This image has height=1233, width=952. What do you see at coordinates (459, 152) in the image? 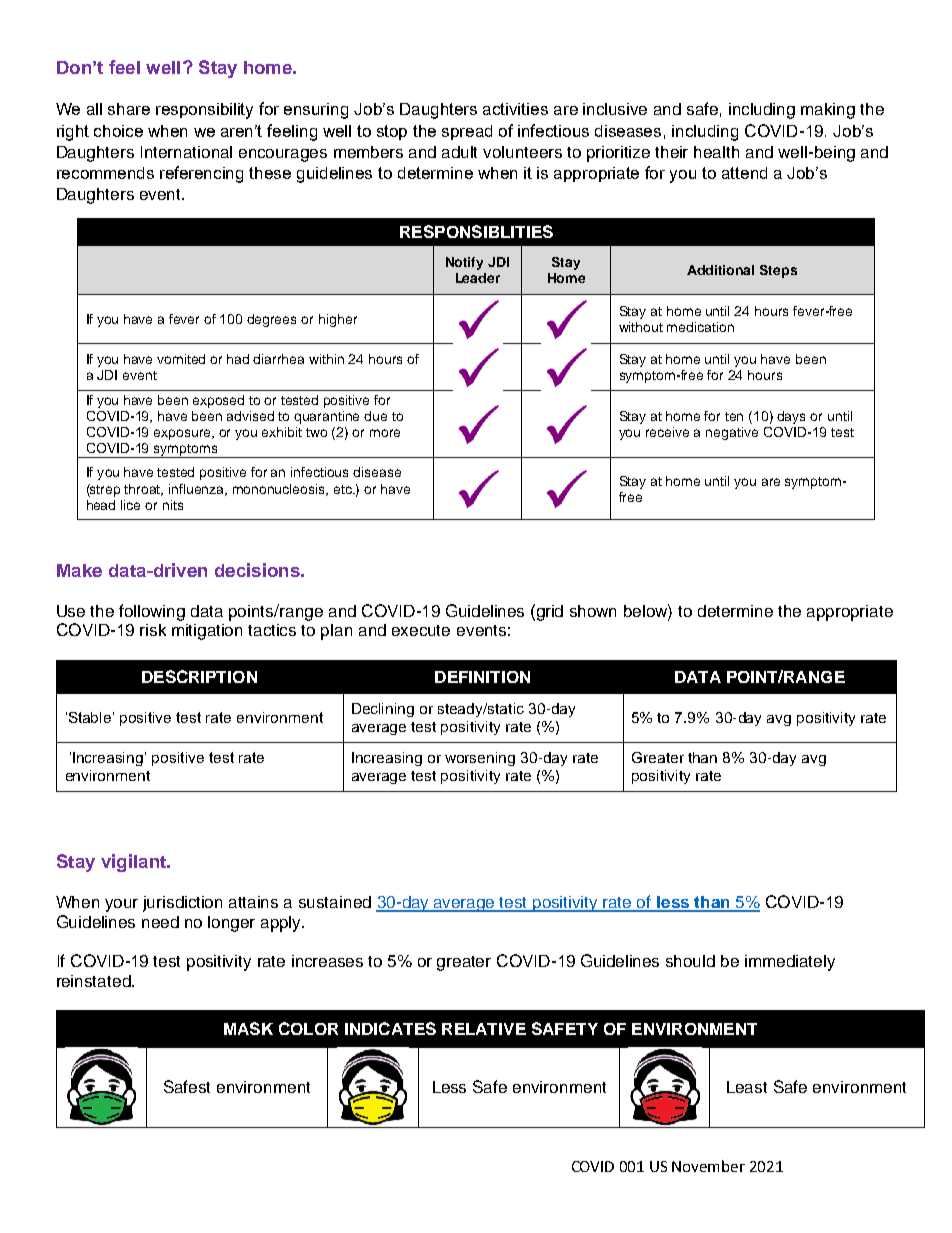
I see `adult` at bounding box center [459, 152].
